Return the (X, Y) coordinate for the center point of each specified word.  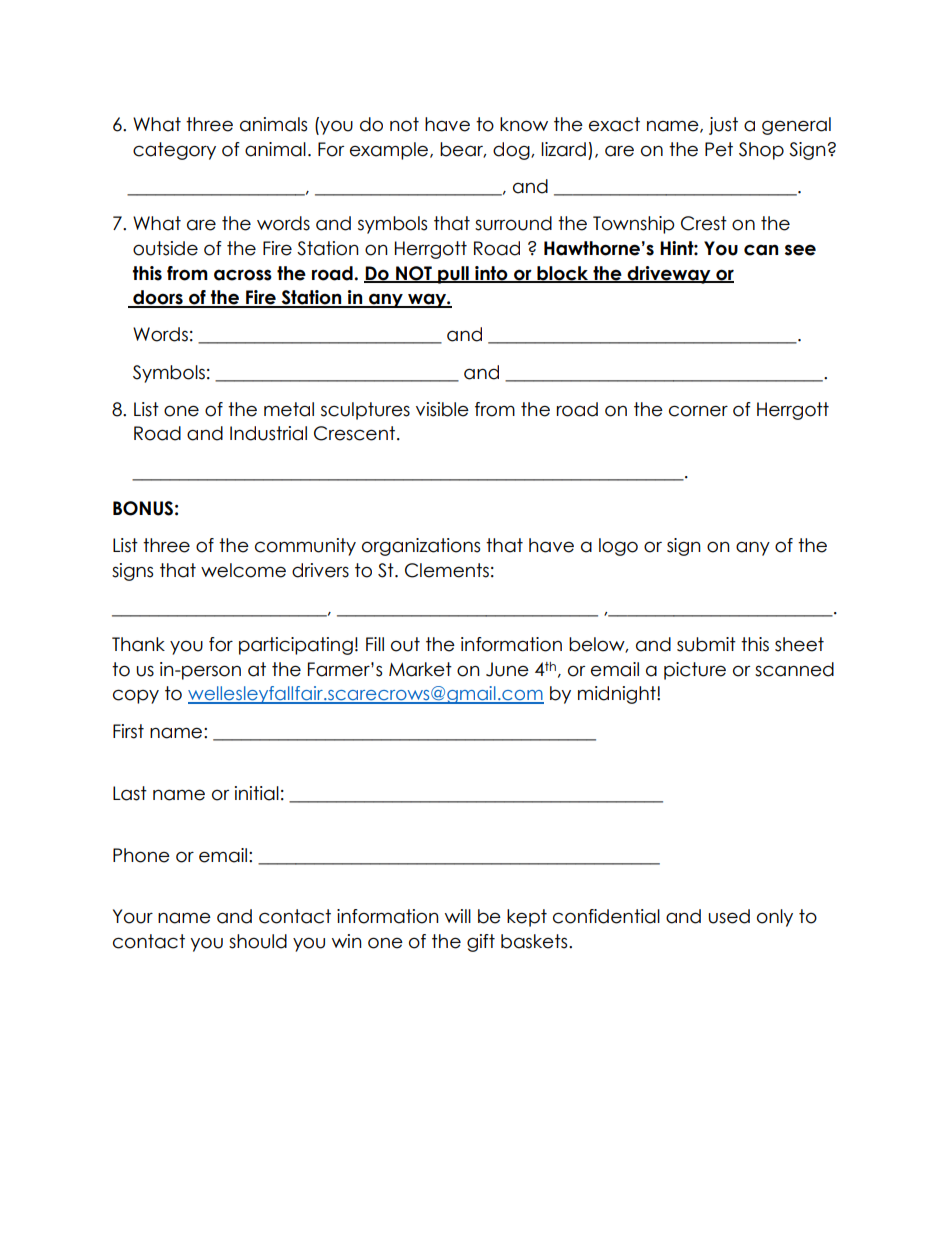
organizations (421, 547)
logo (618, 547)
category (174, 151)
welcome (243, 570)
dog (512, 151)
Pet (719, 149)
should (258, 941)
